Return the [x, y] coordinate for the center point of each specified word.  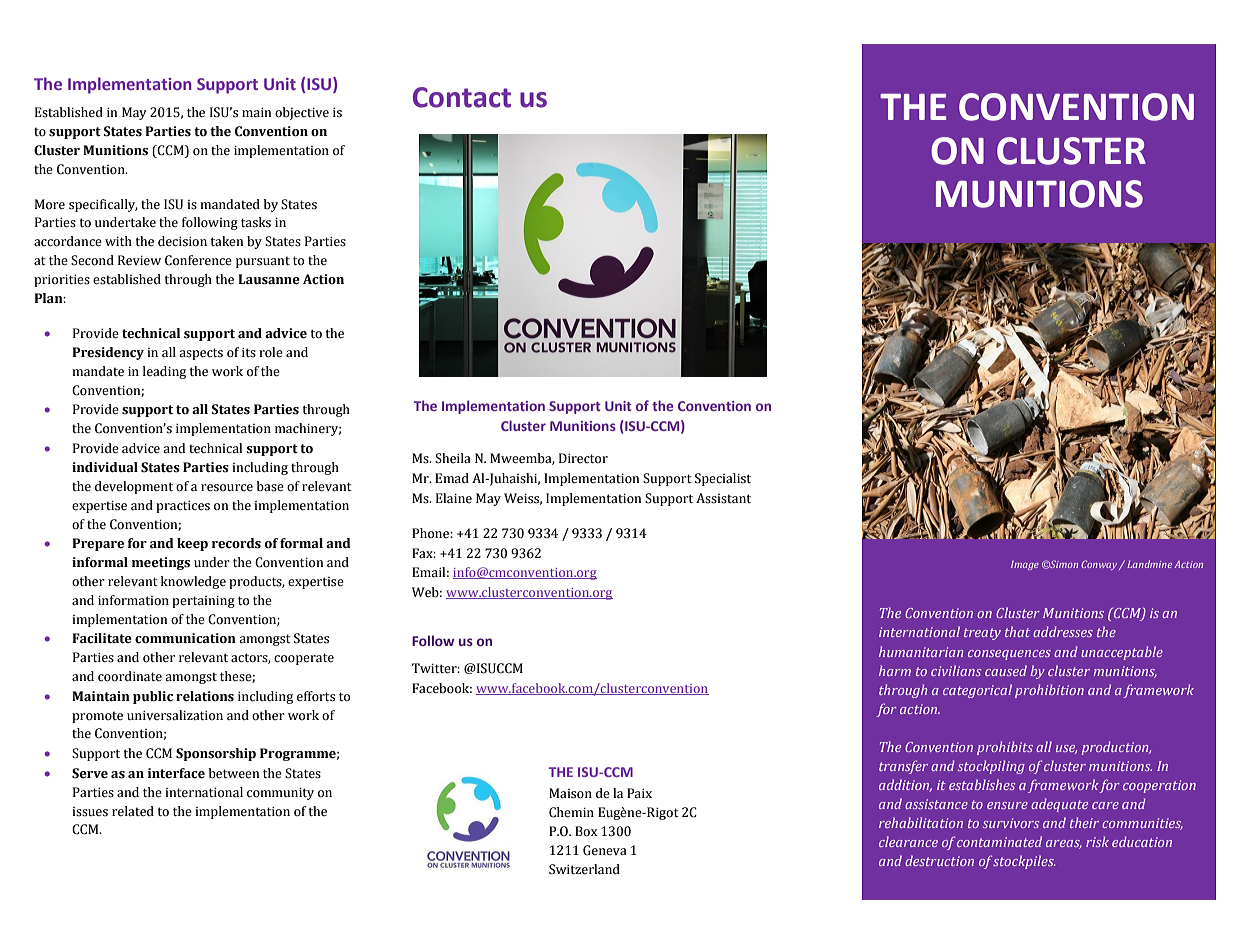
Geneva [605, 850]
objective [302, 113]
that [1017, 631]
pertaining [203, 602]
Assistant [723, 498]
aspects [201, 354]
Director [583, 458]
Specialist [723, 479]
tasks [256, 222]
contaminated [999, 841]
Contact [462, 97]
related [133, 811]
